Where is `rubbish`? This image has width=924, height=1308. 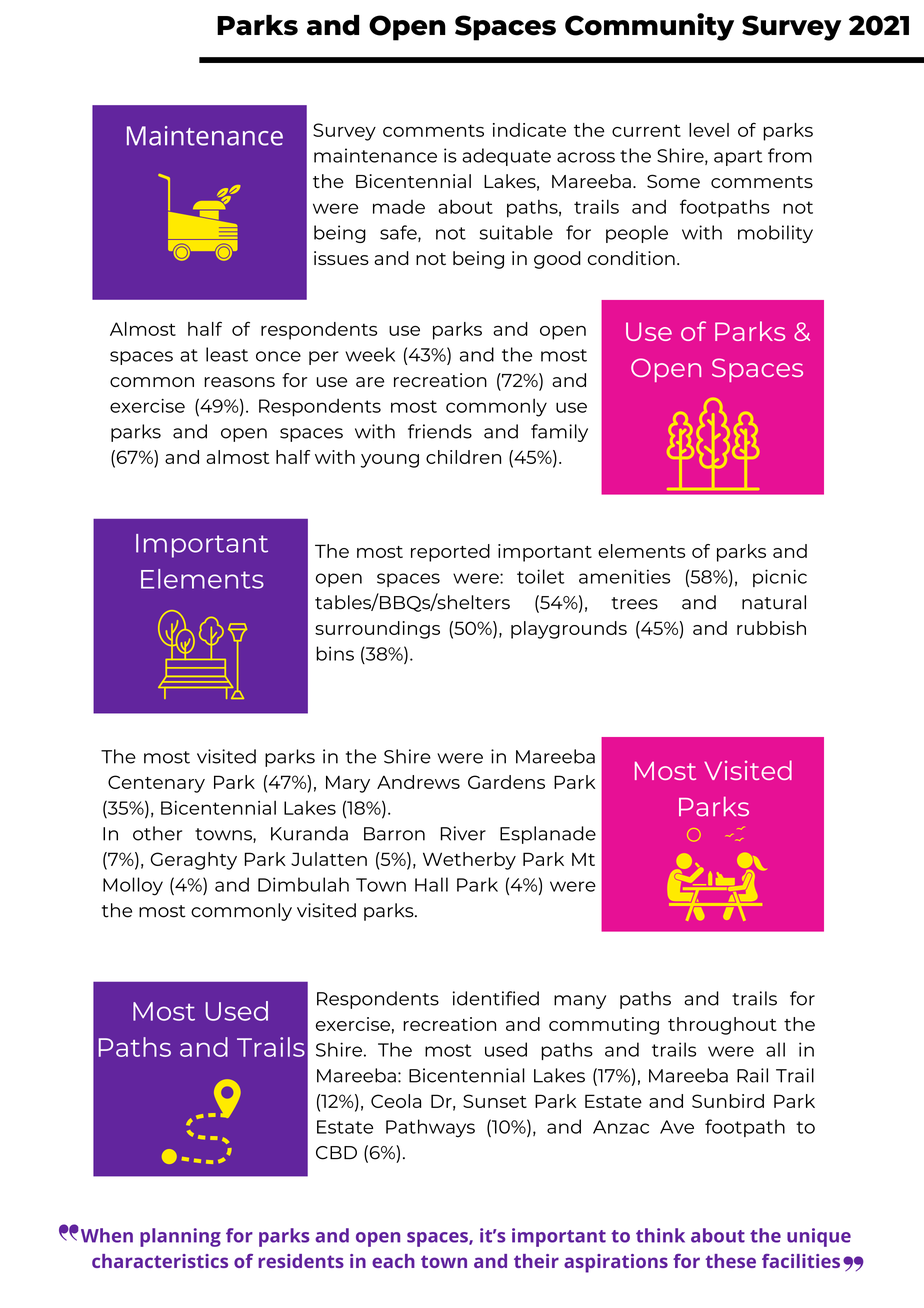 rubbish is located at coordinates (771, 628).
